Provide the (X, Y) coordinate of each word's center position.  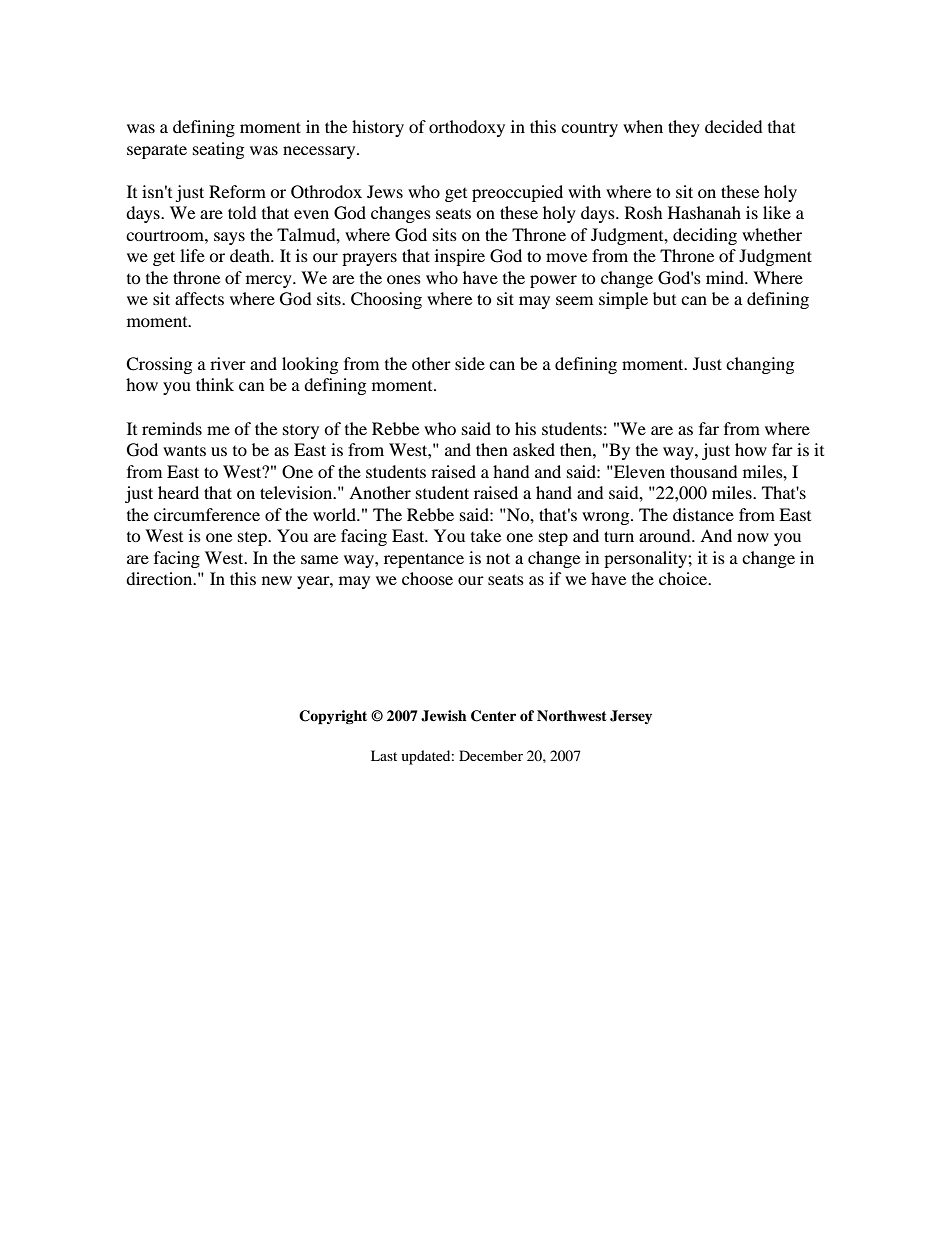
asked (534, 449)
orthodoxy (467, 128)
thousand (704, 471)
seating (218, 150)
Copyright (333, 717)
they (684, 128)
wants (184, 450)
